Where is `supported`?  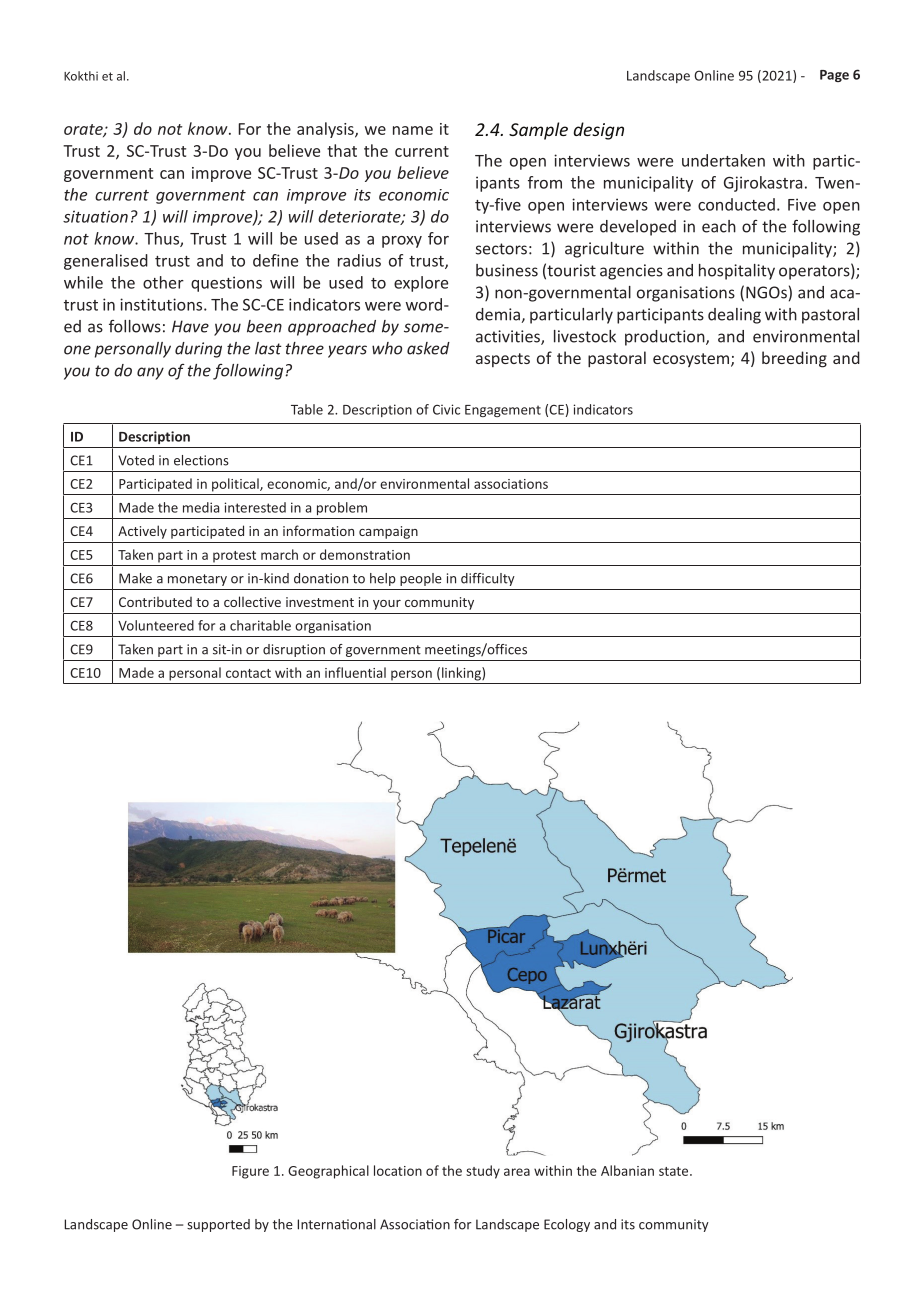
supported is located at coordinates (218, 1225).
